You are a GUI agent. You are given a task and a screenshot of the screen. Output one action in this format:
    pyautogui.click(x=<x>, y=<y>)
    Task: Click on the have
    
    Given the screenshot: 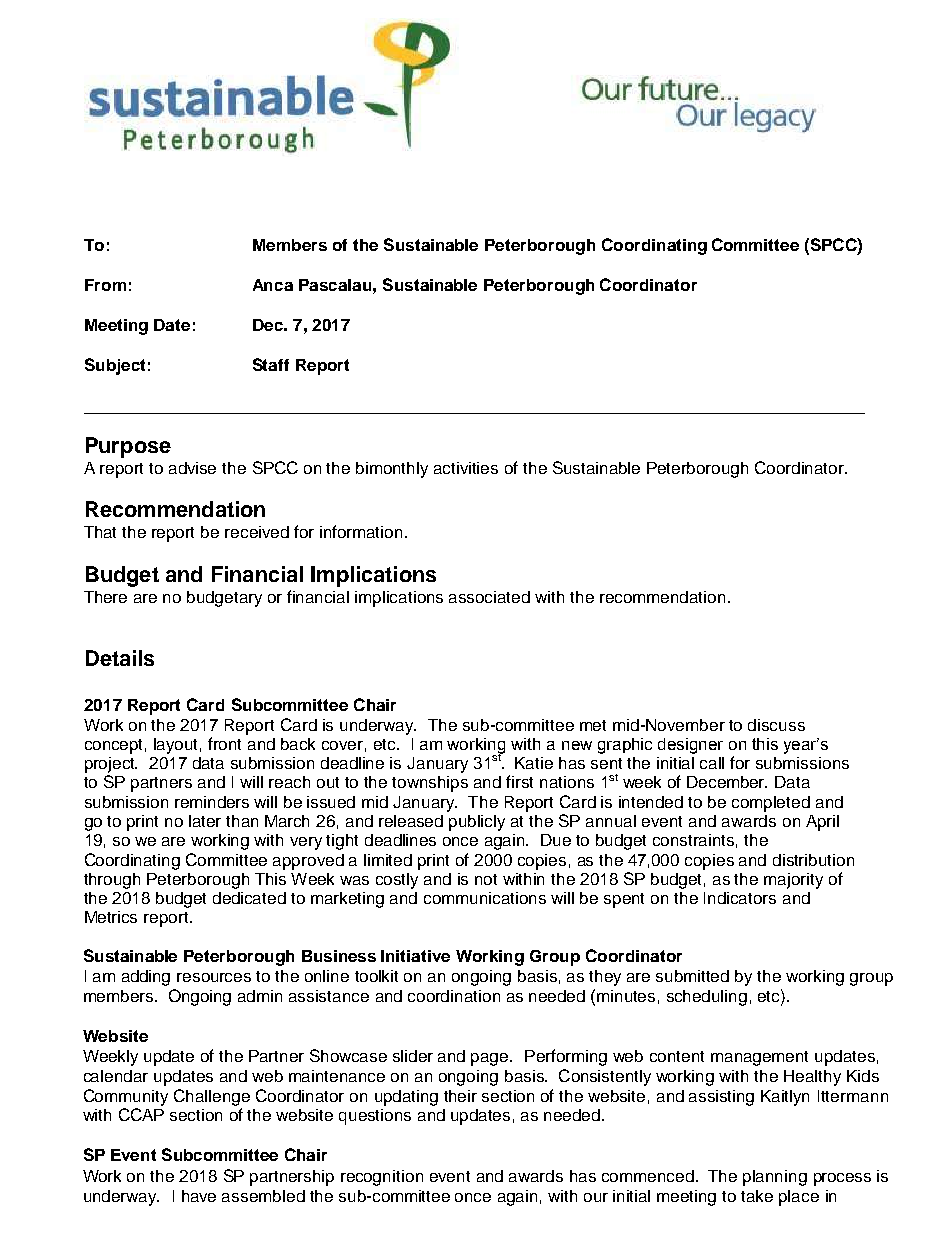 What is the action you would take?
    pyautogui.click(x=199, y=1196)
